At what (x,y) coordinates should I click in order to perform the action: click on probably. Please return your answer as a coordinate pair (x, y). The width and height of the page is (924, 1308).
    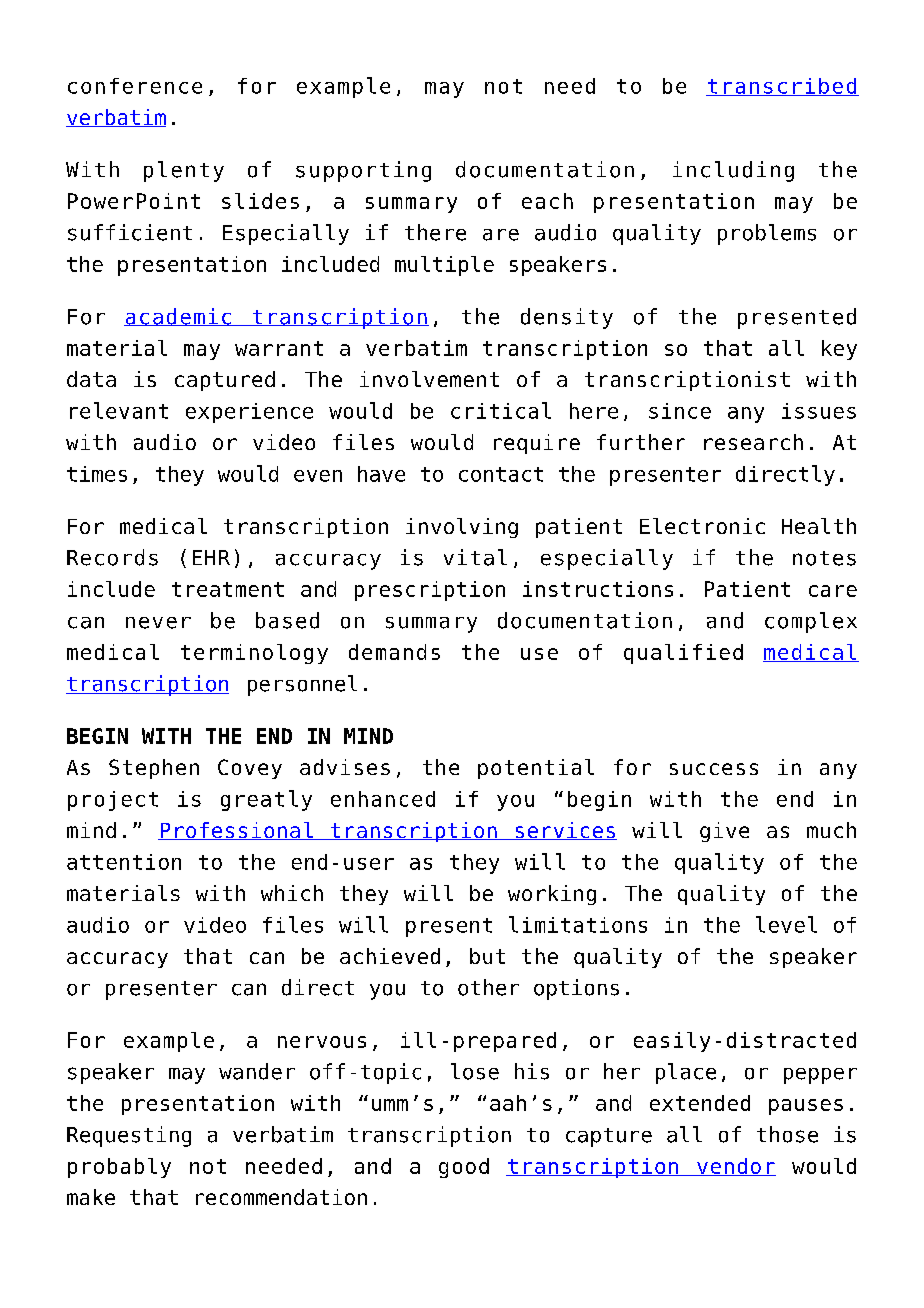
    Looking at the image, I should click on (119, 1168).
